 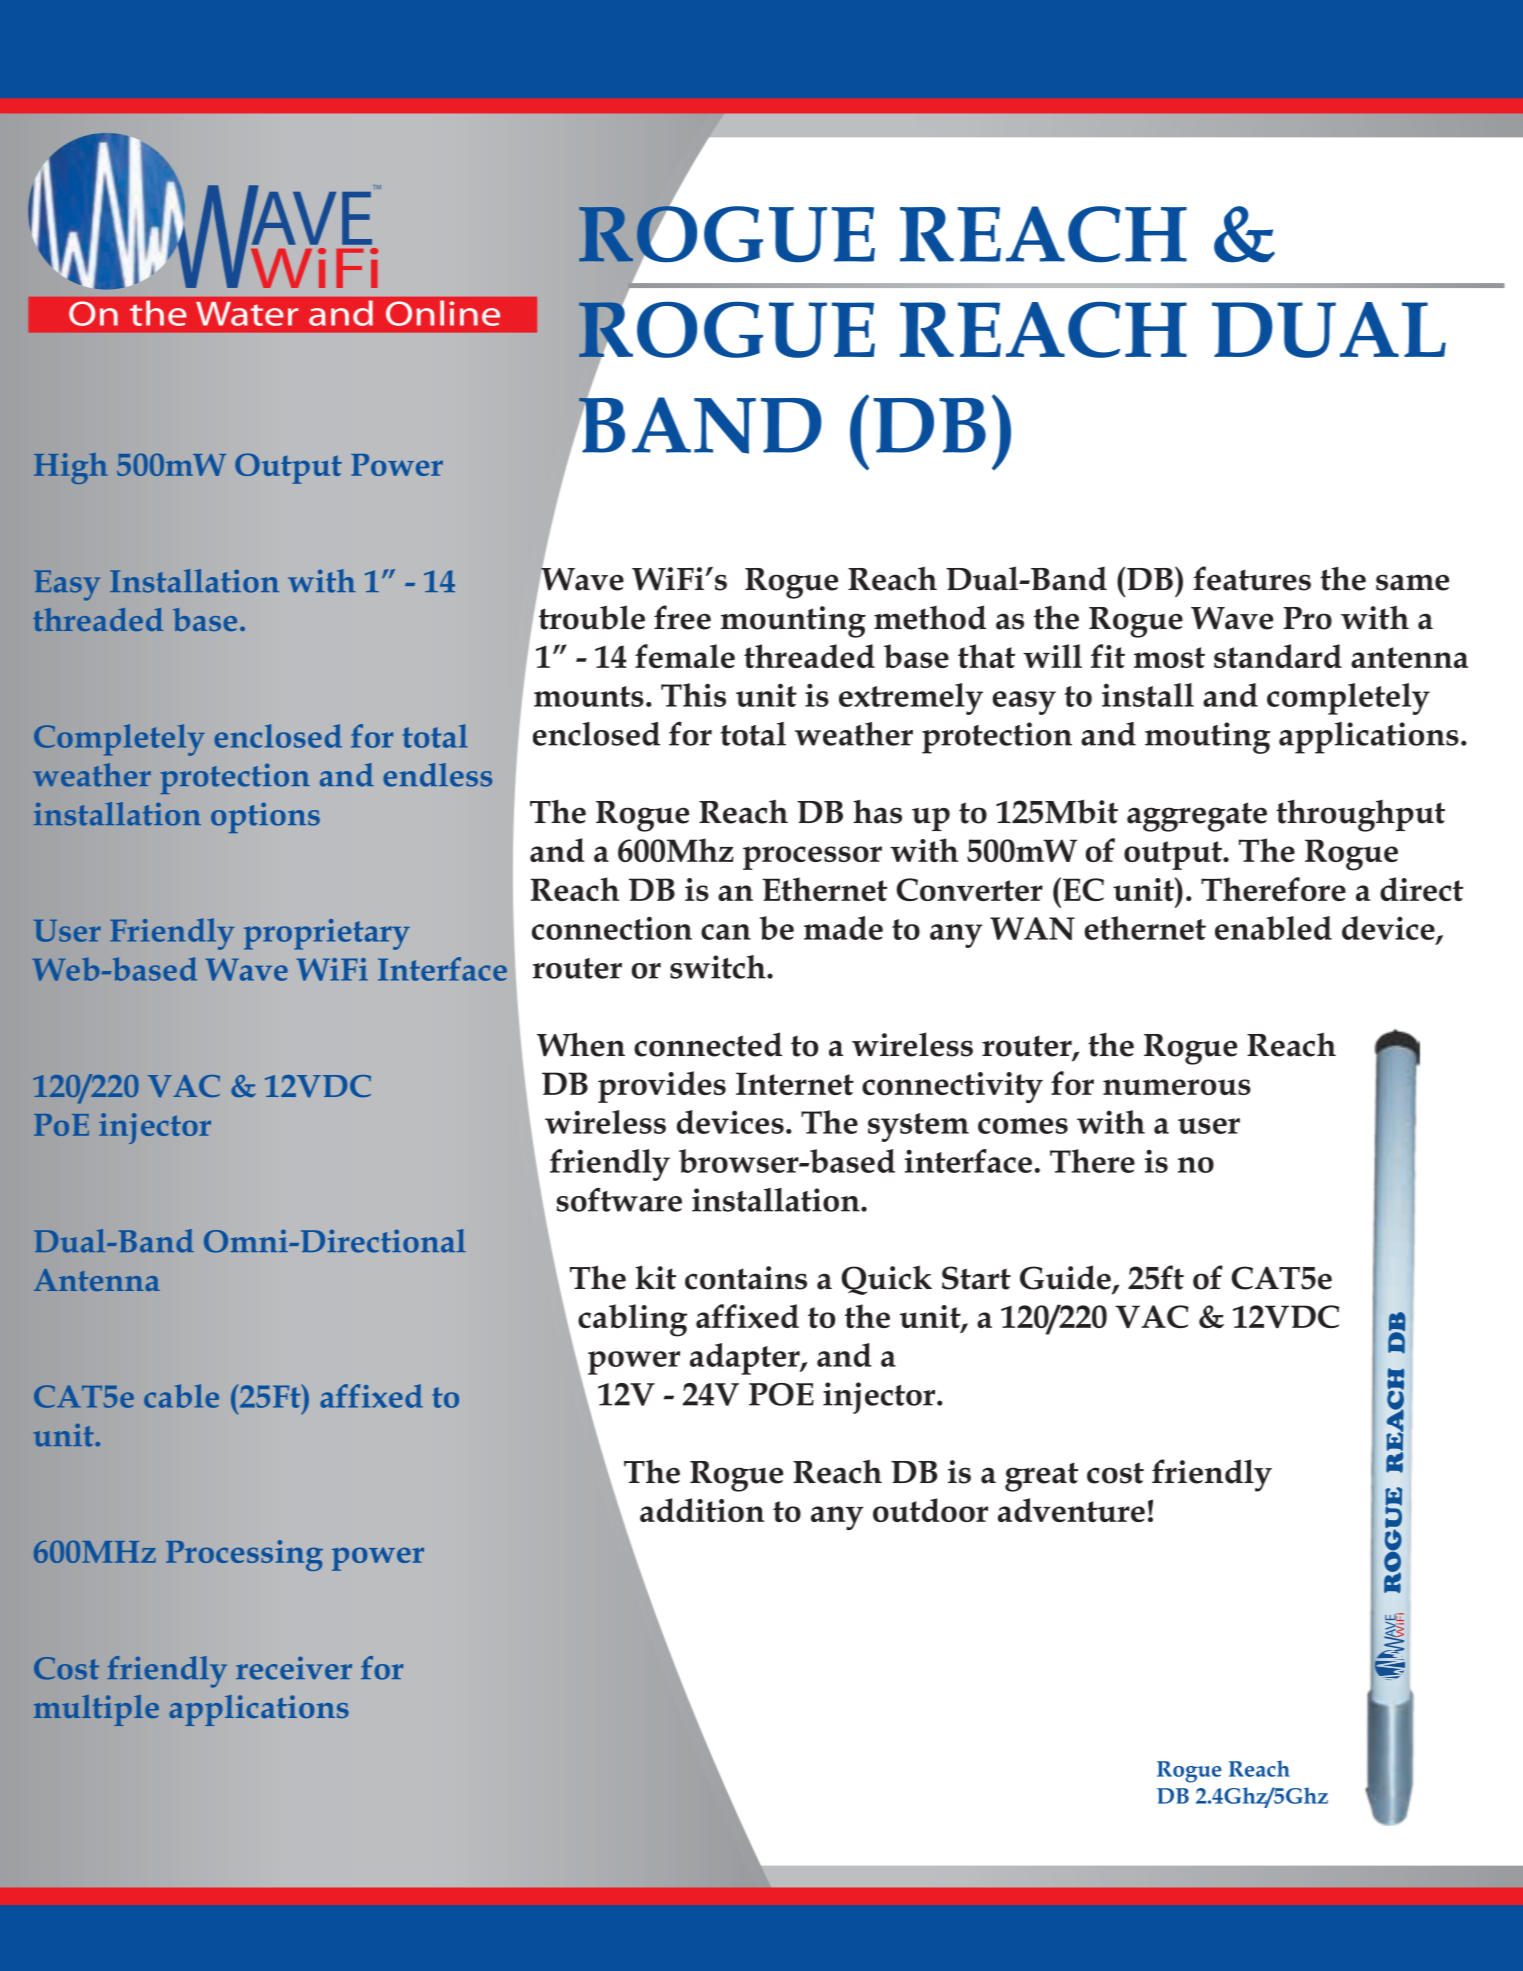 What do you see at coordinates (1065, 1277) in the document?
I see `Guide` at bounding box center [1065, 1277].
